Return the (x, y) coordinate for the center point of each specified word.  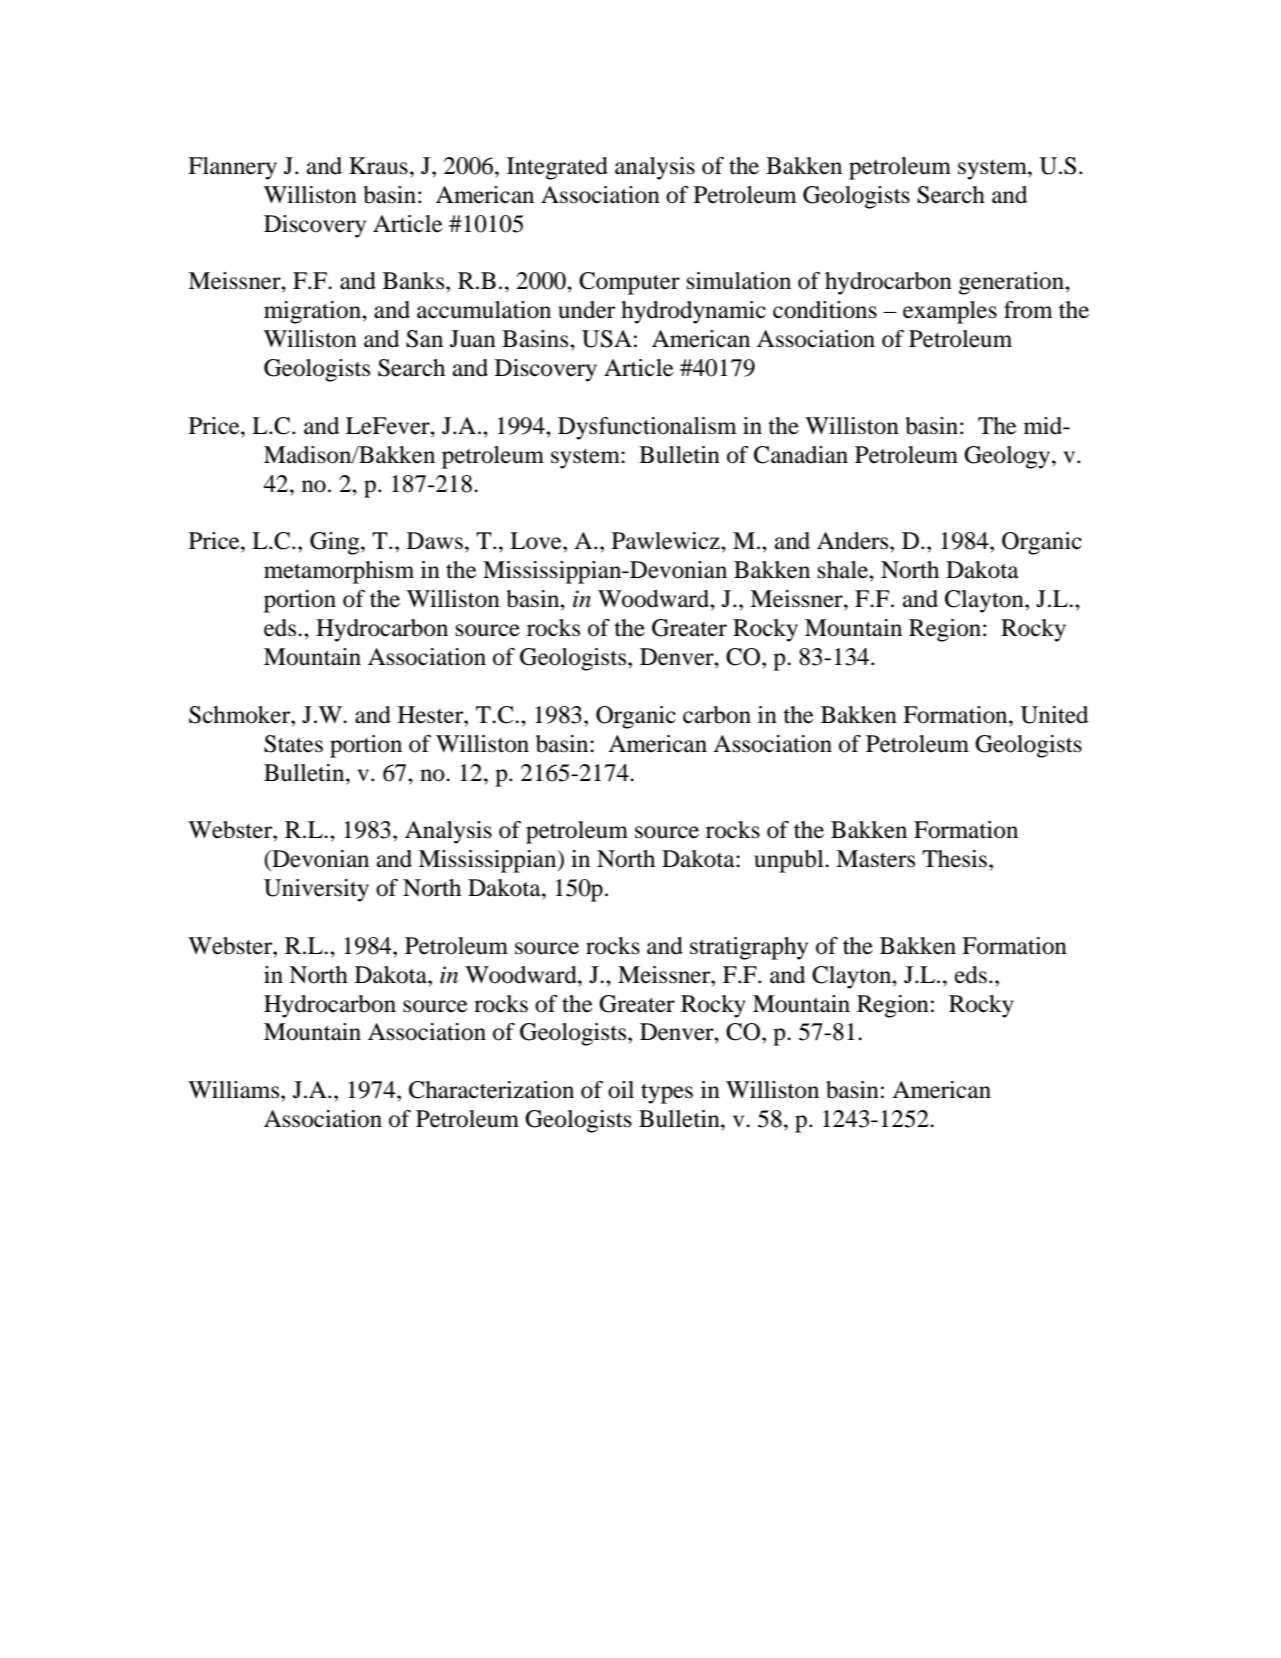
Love (537, 541)
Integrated (557, 168)
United (1054, 715)
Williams (235, 1090)
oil (621, 1090)
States (293, 744)
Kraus (378, 166)
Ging (336, 543)
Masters (875, 859)
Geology (1008, 457)
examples (950, 312)
